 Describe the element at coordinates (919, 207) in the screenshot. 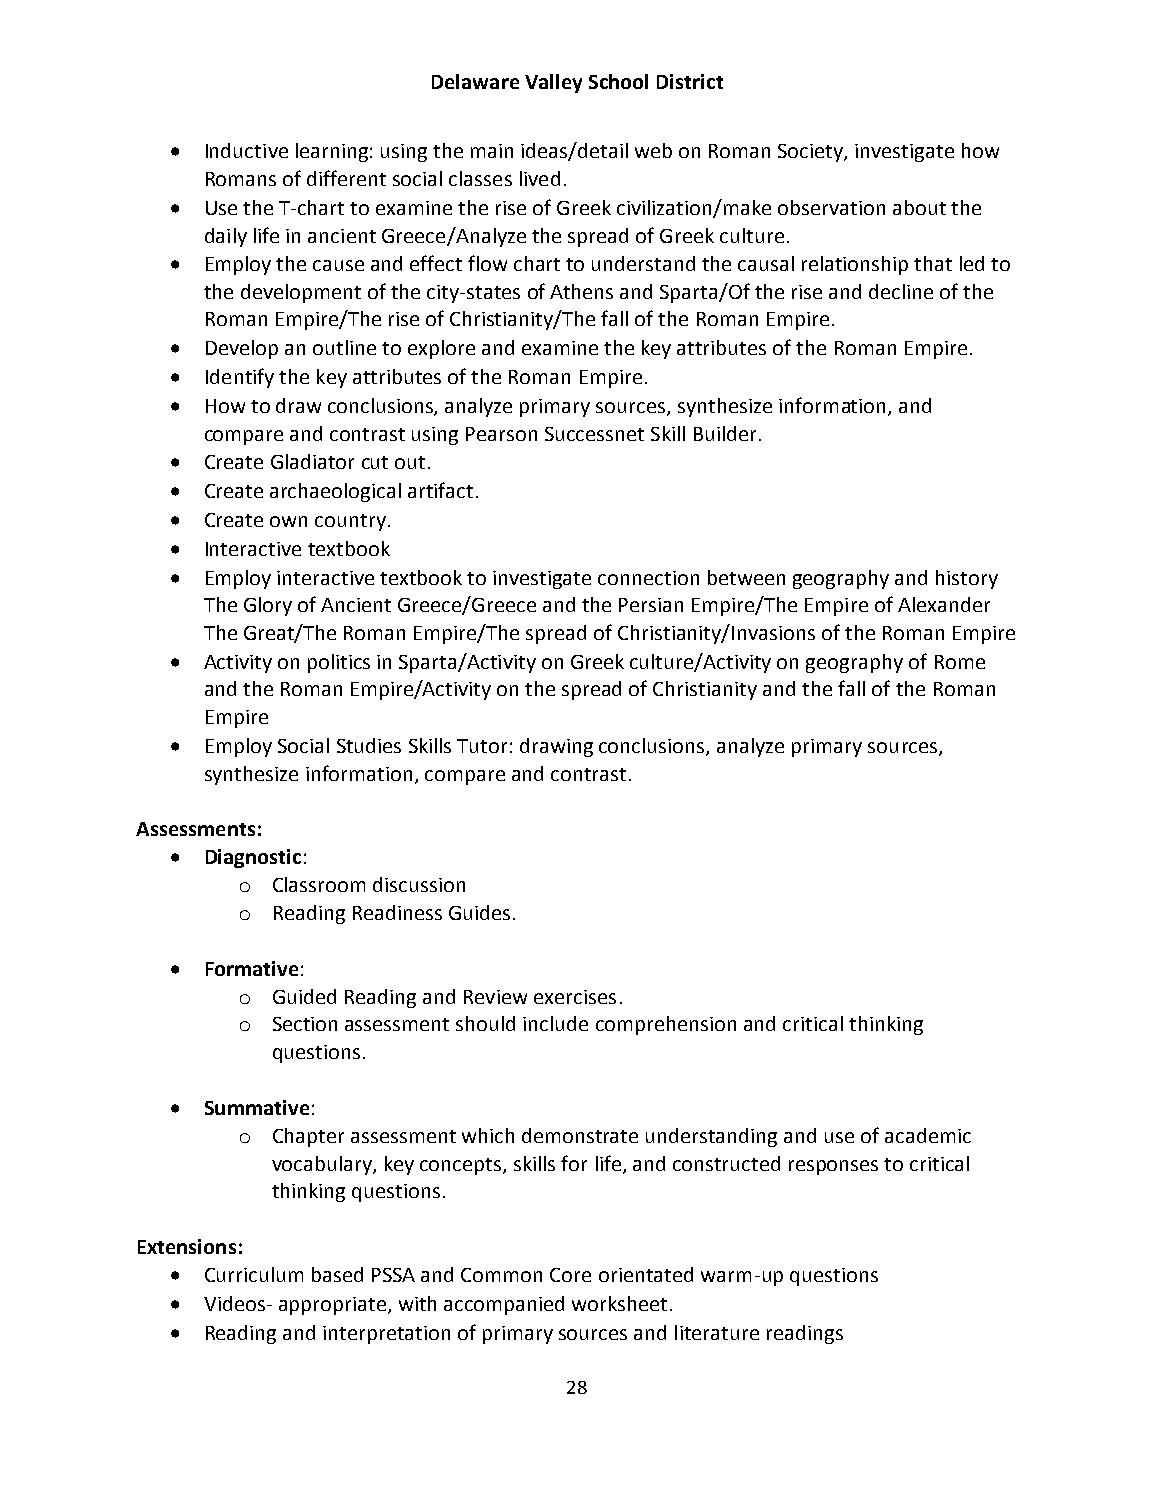

I see `about` at that location.
